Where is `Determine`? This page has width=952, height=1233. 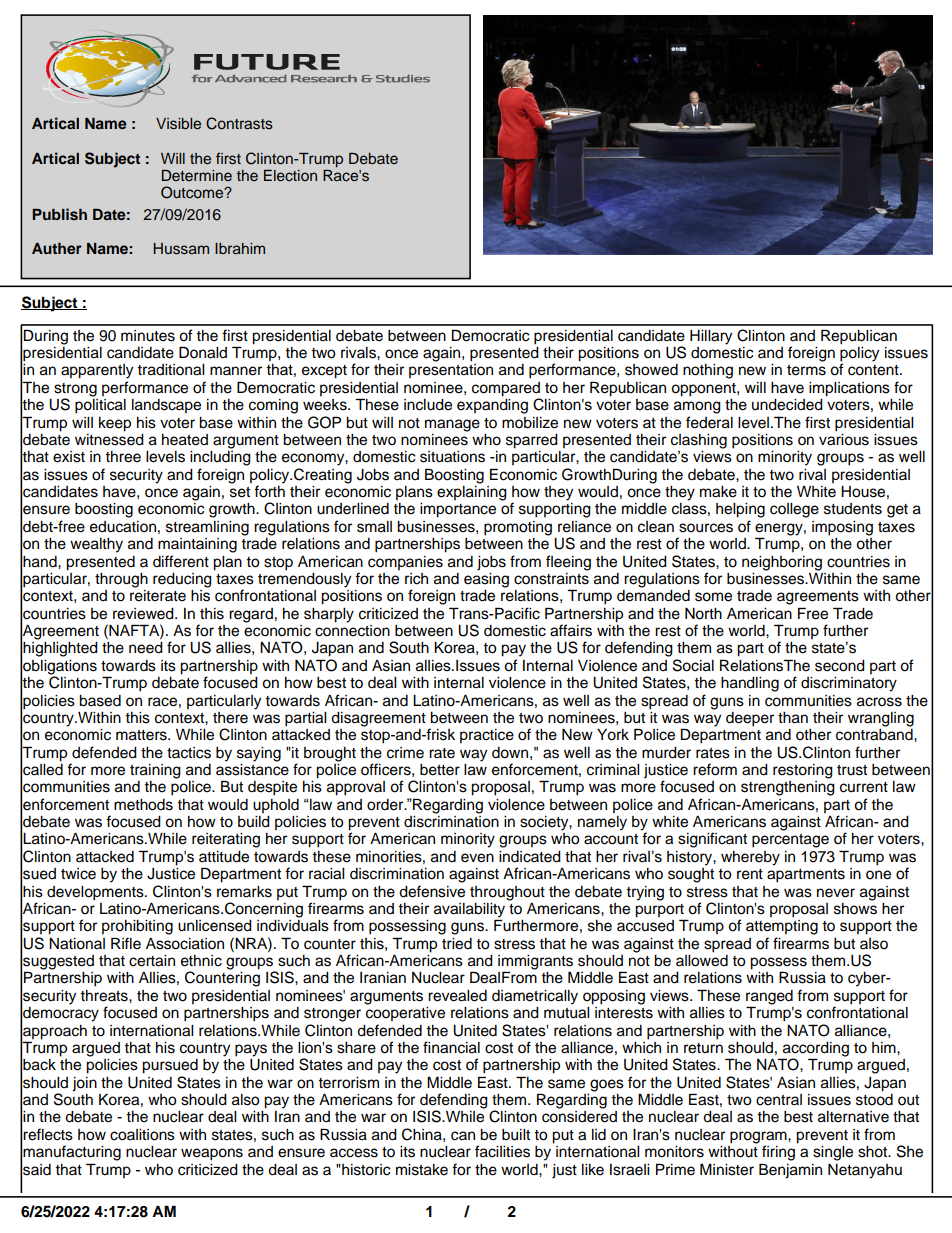
Determine is located at coordinates (197, 175).
